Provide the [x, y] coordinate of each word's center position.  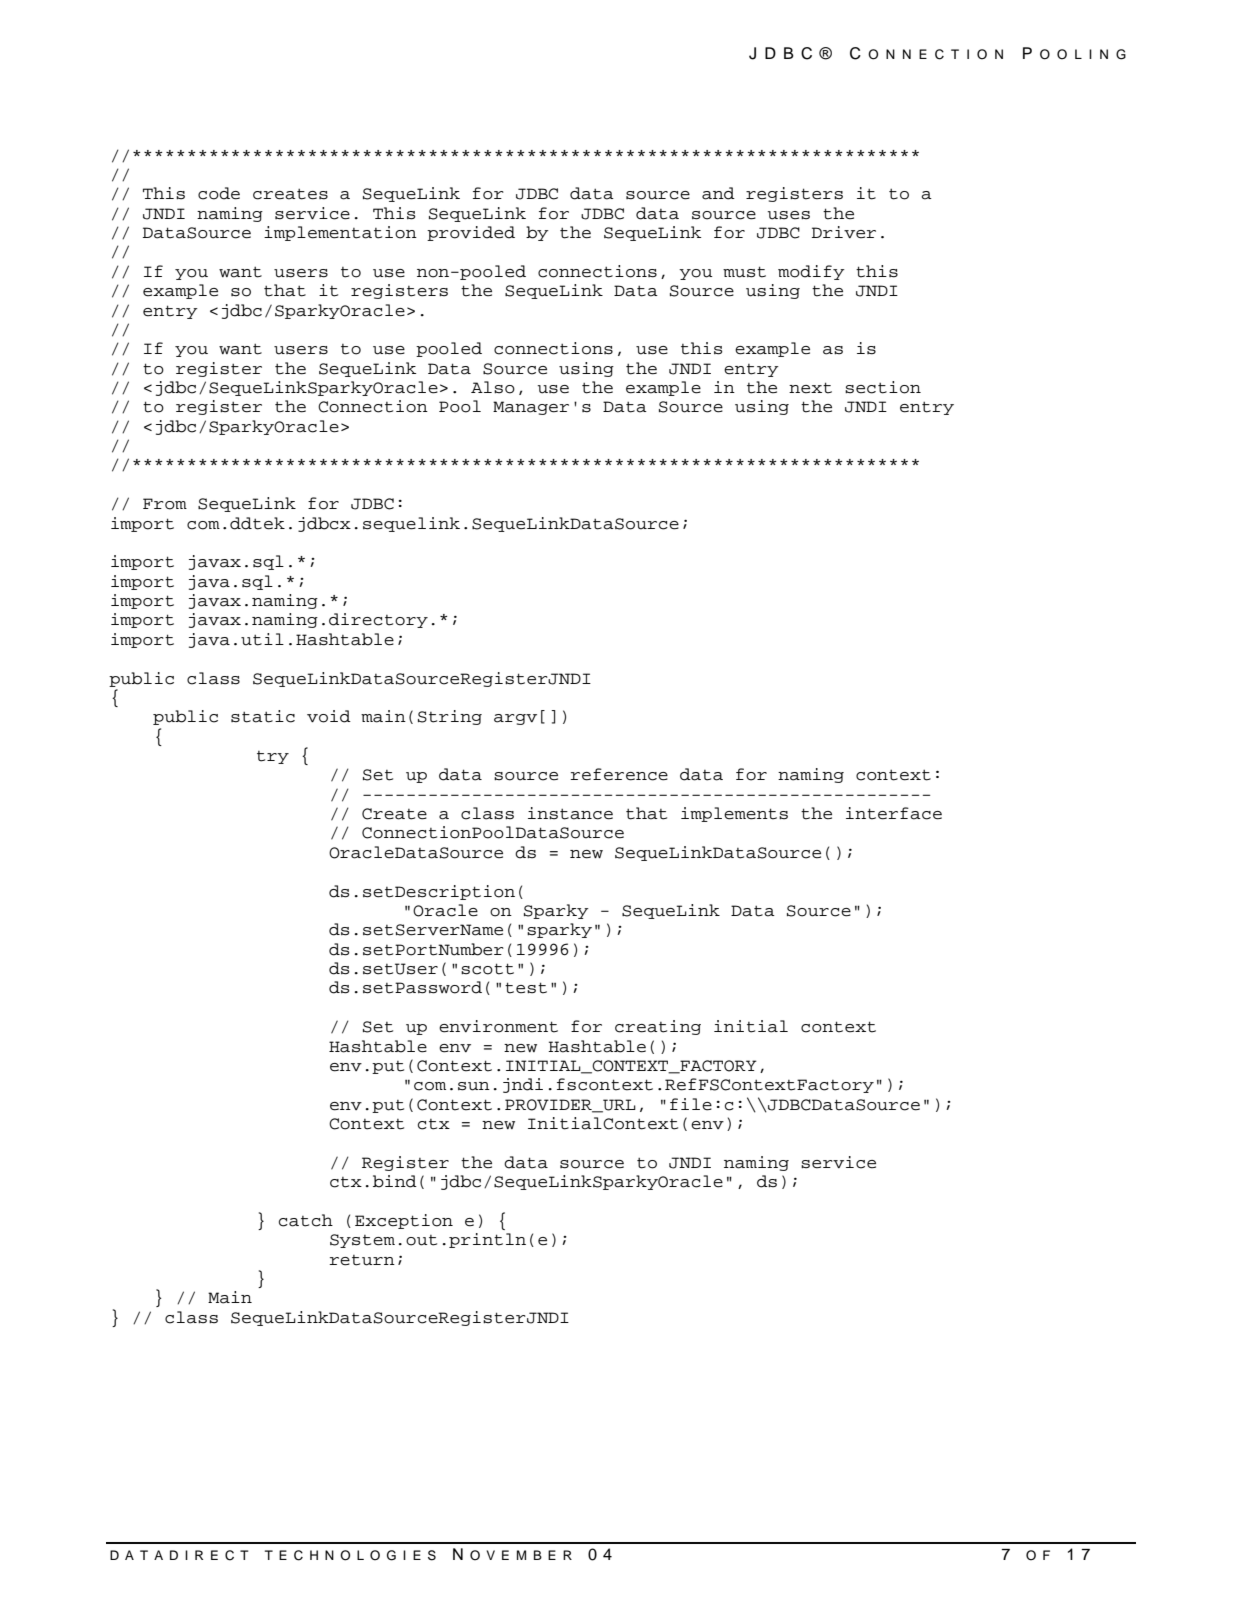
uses [789, 215]
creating [658, 1027]
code [219, 193]
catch [306, 1220]
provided [471, 233]
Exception [404, 1221]
